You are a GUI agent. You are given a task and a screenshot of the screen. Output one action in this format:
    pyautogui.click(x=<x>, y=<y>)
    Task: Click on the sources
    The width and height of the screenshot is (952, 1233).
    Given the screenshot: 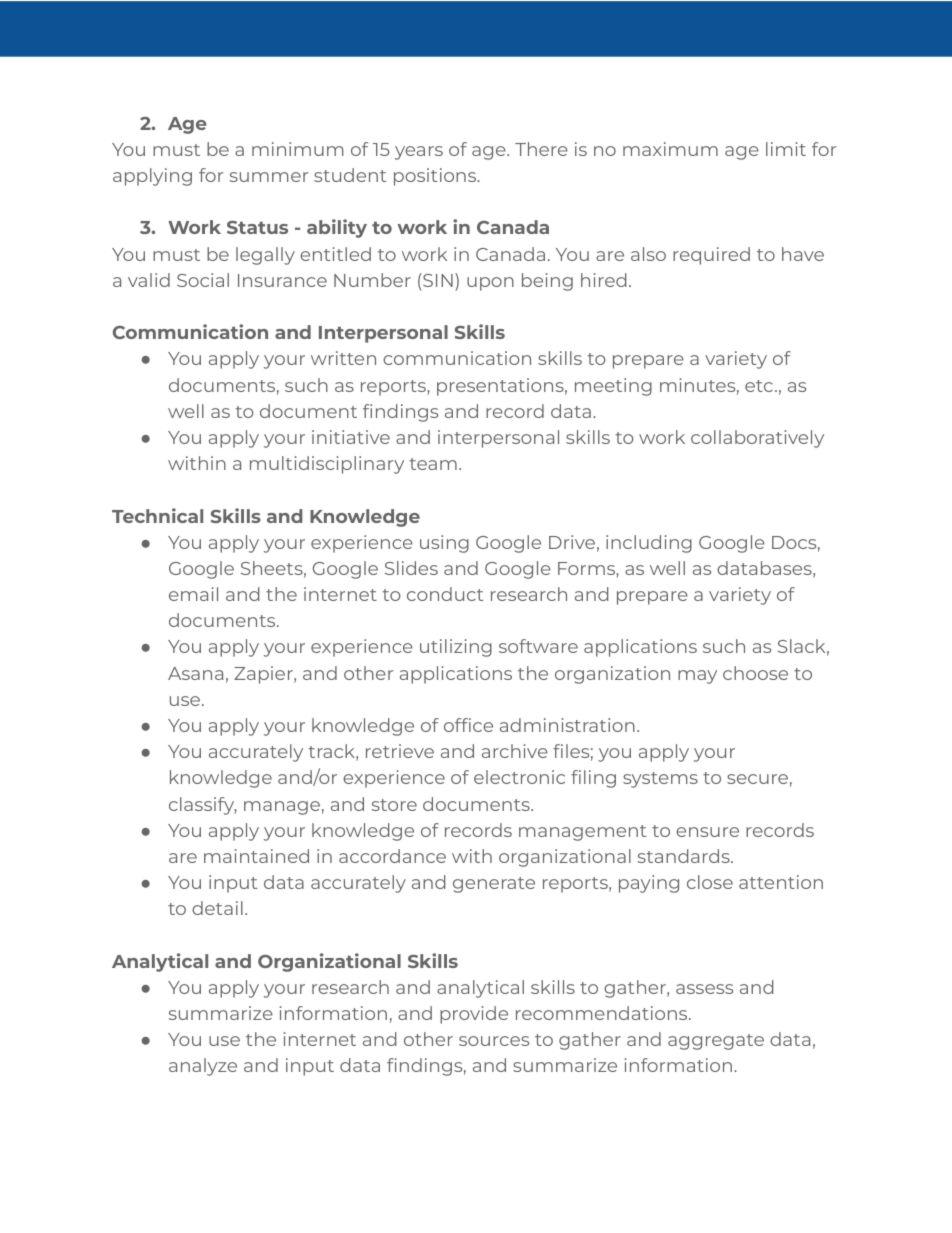 What is the action you would take?
    pyautogui.click(x=494, y=1041)
